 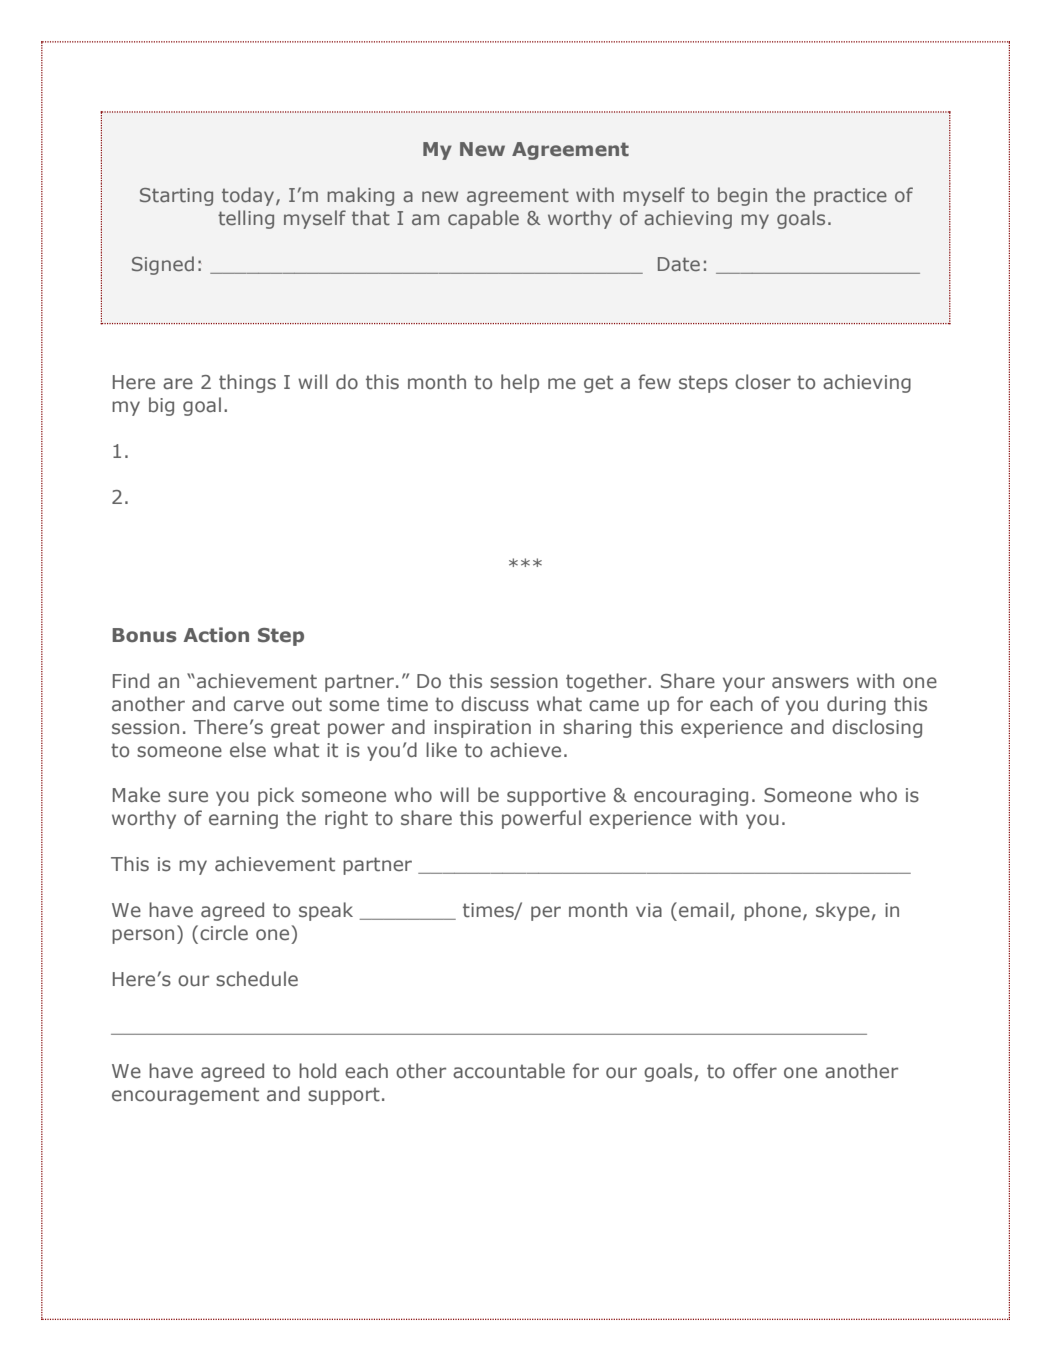 I want to click on discuss, so click(x=495, y=704).
